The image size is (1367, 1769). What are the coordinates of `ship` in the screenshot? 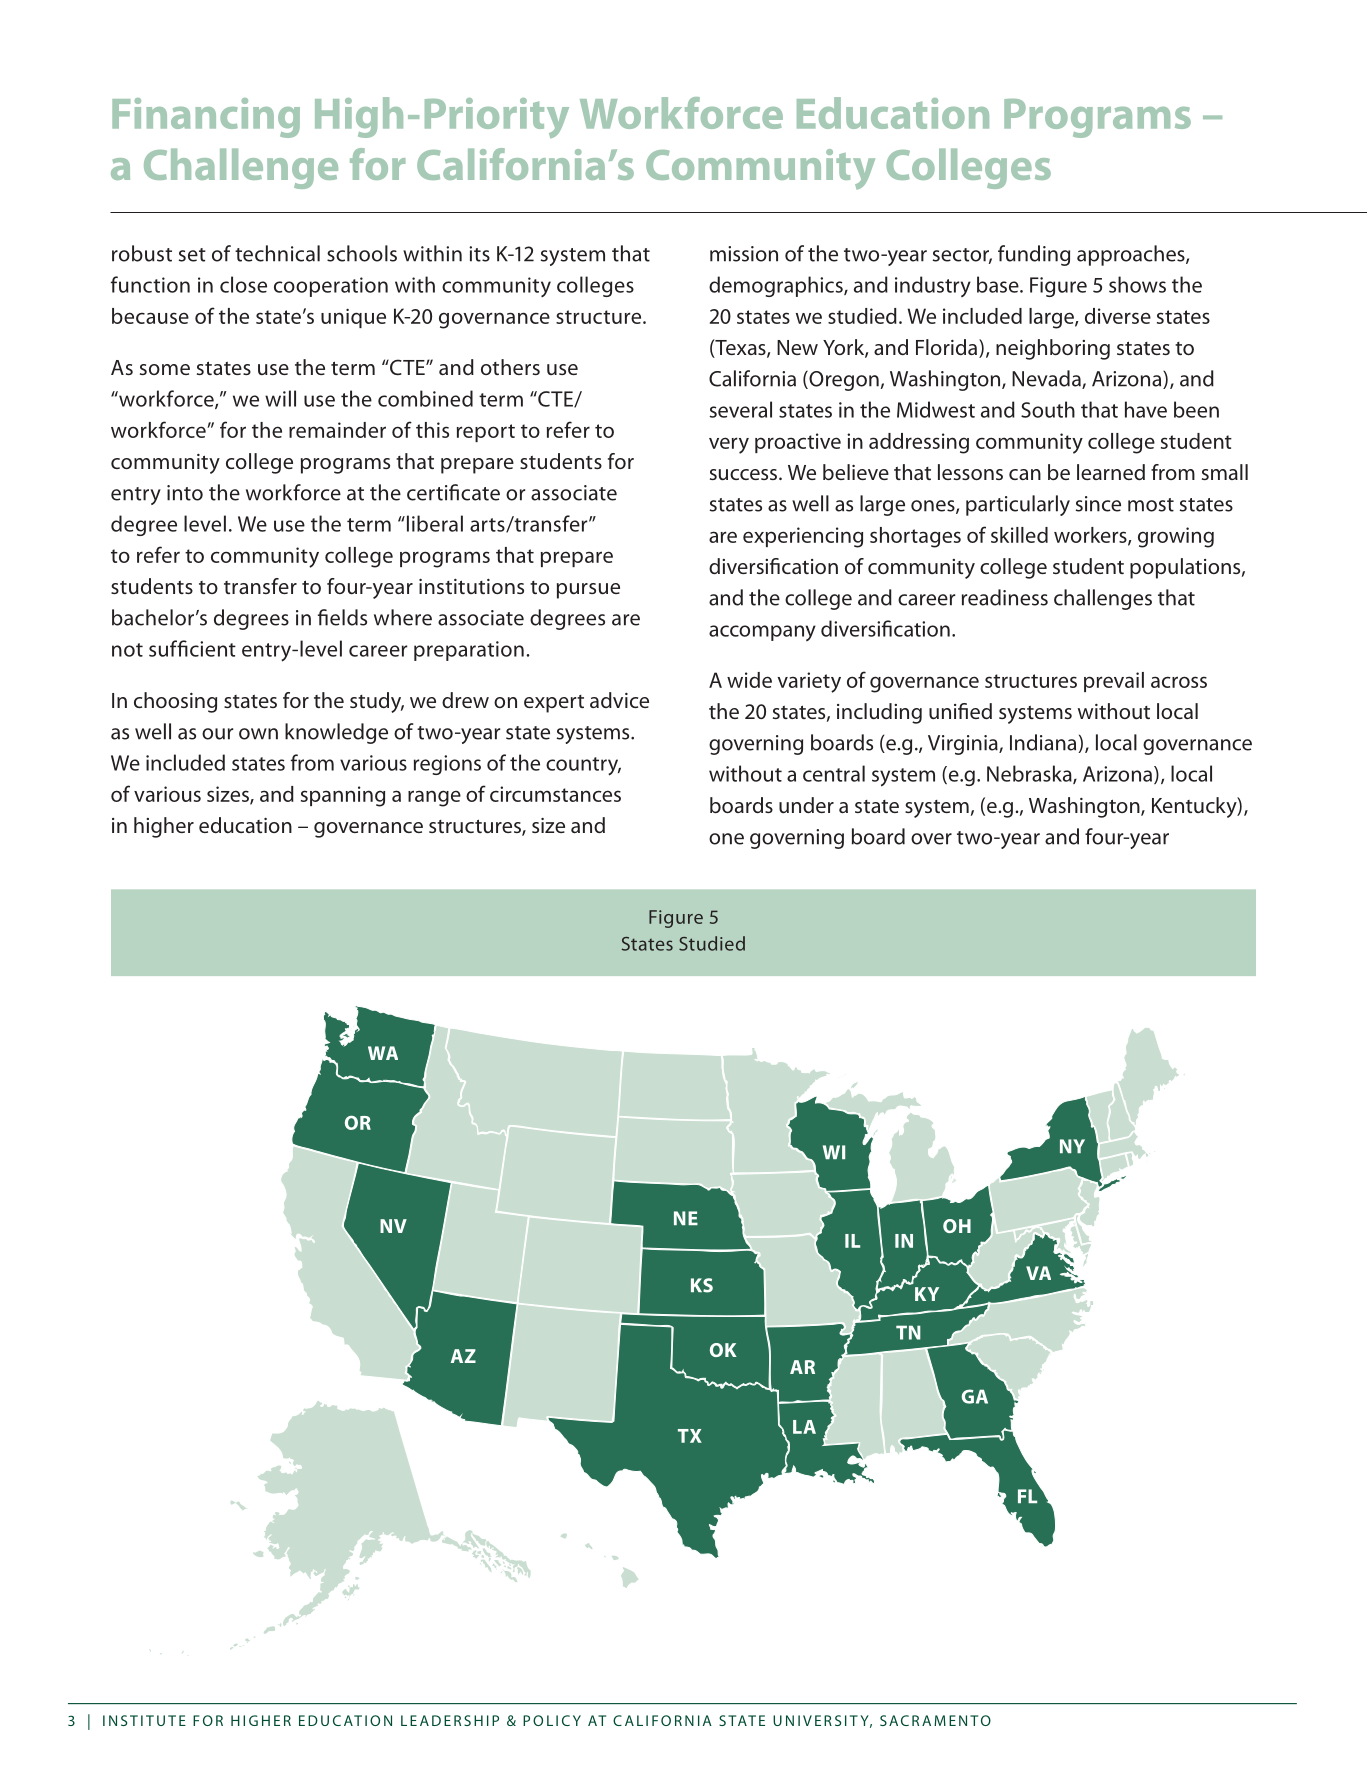 It's located at (481, 1720).
